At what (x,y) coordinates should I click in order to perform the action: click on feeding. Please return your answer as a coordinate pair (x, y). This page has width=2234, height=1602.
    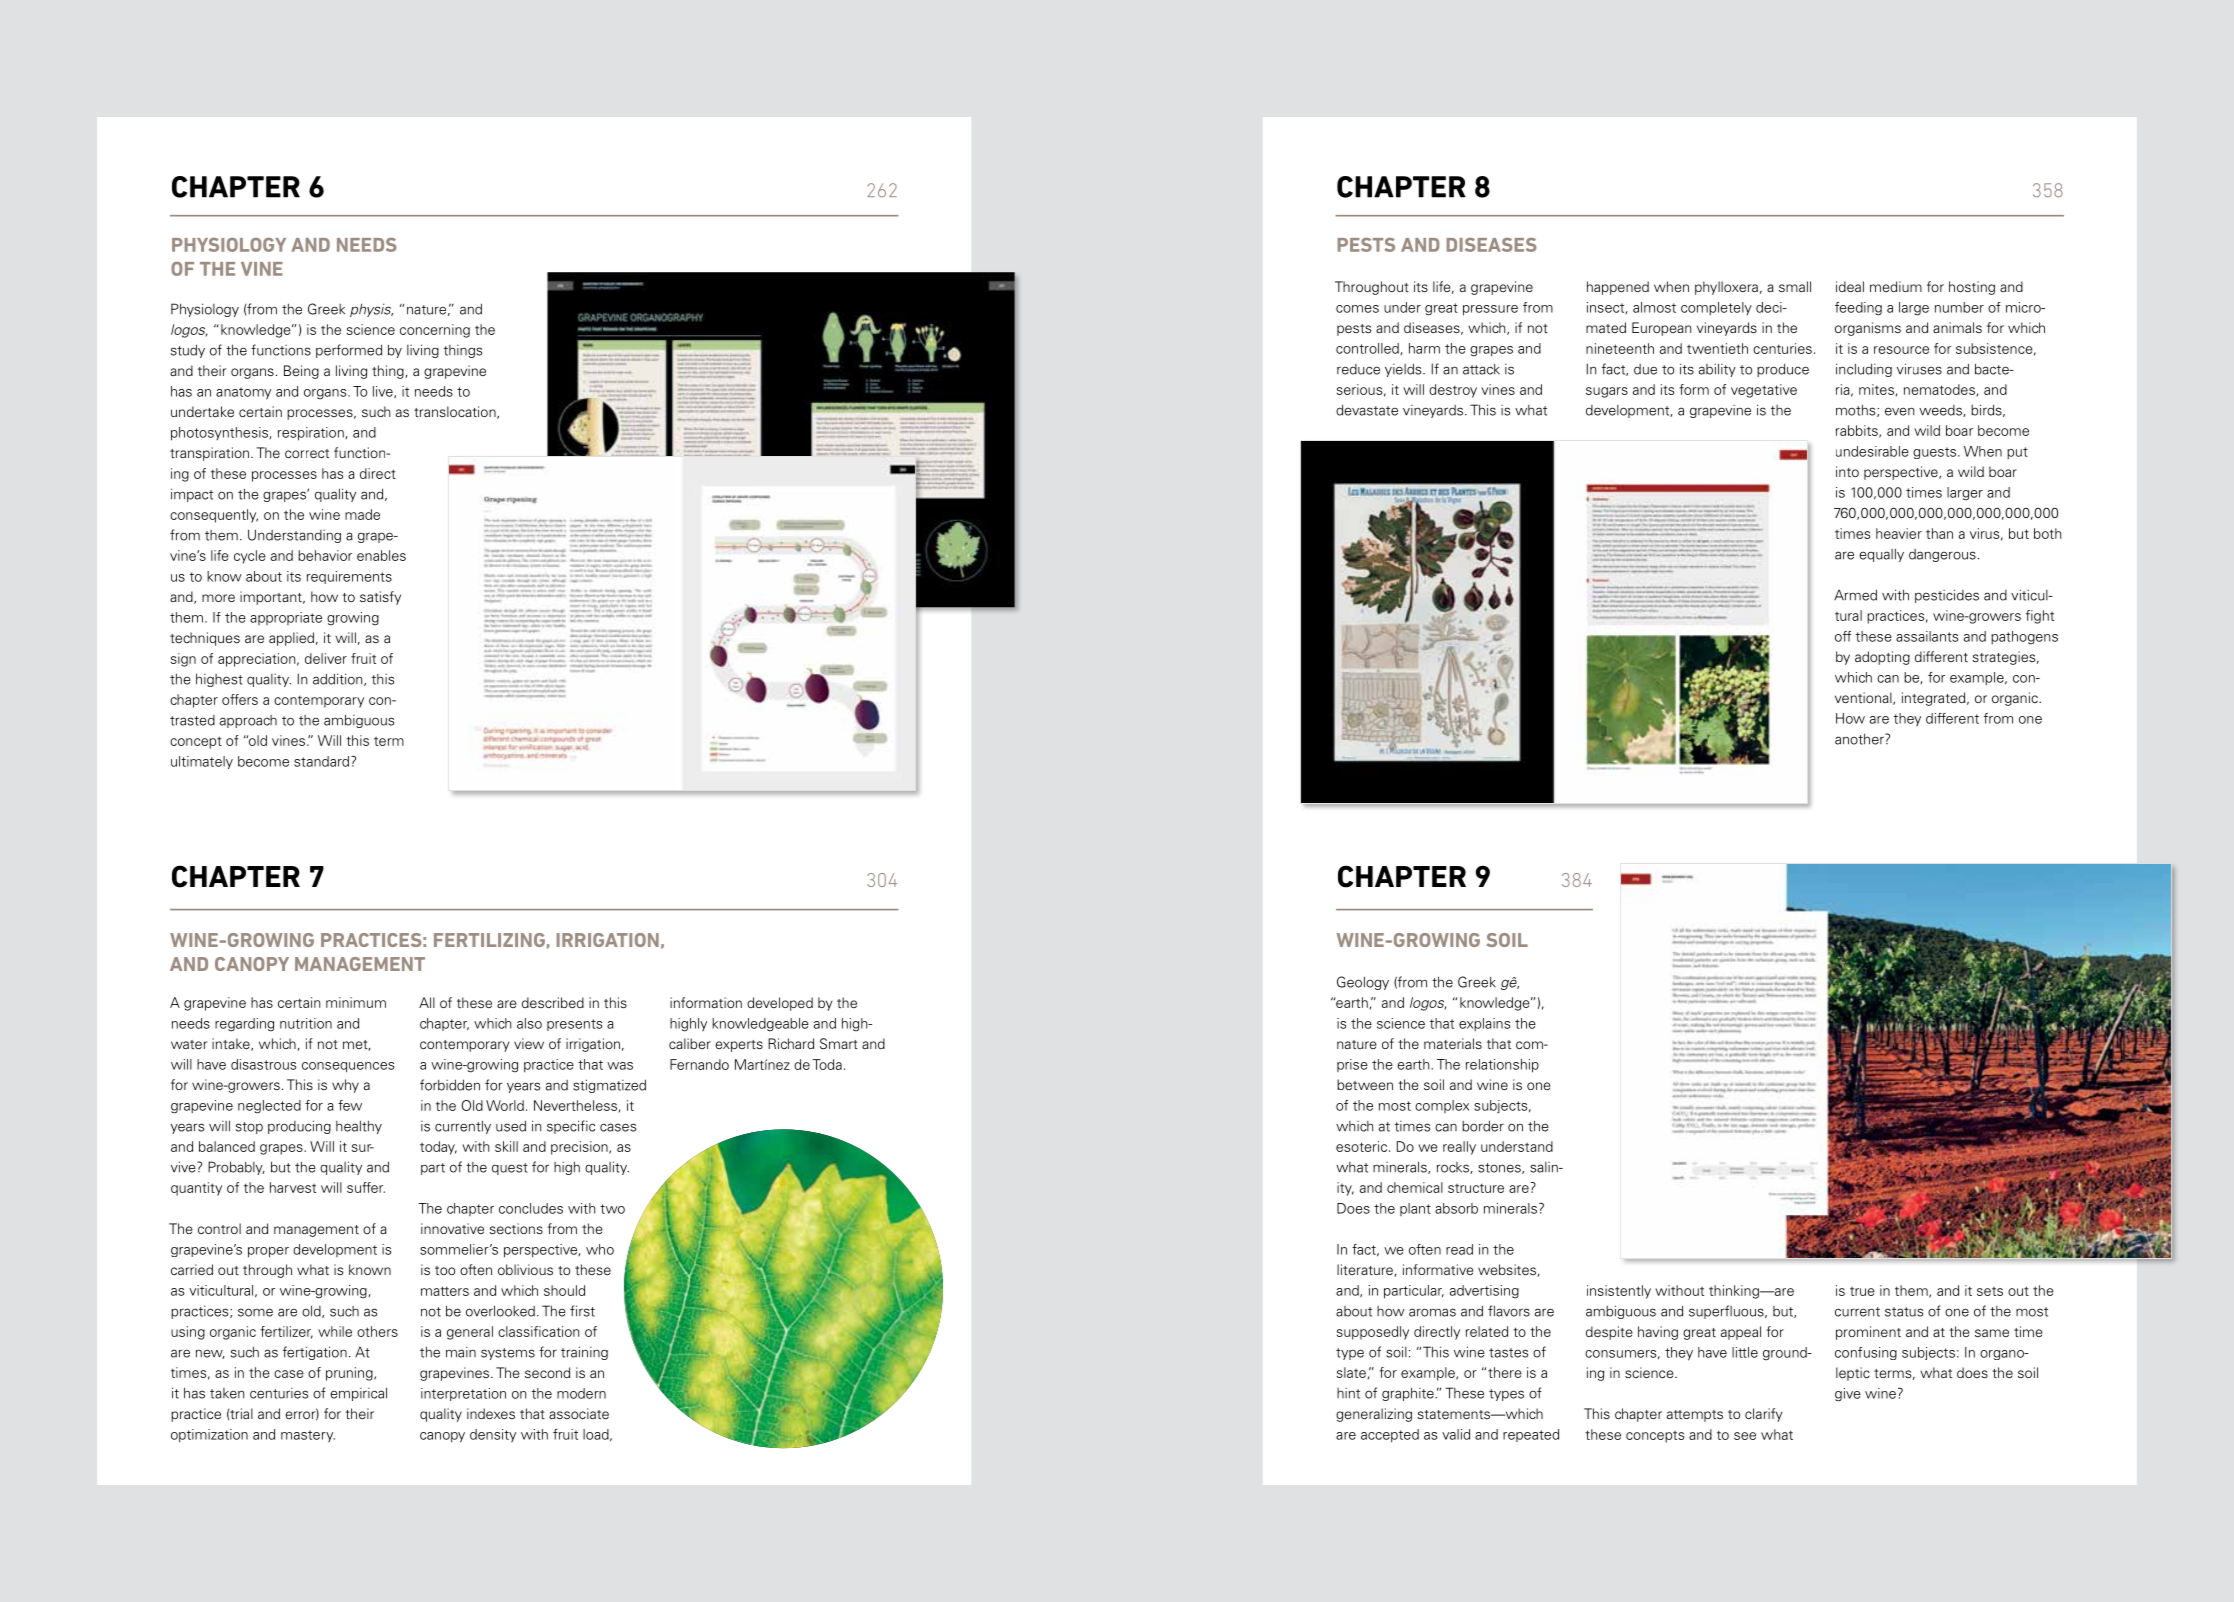
    Looking at the image, I should click on (1858, 309).
